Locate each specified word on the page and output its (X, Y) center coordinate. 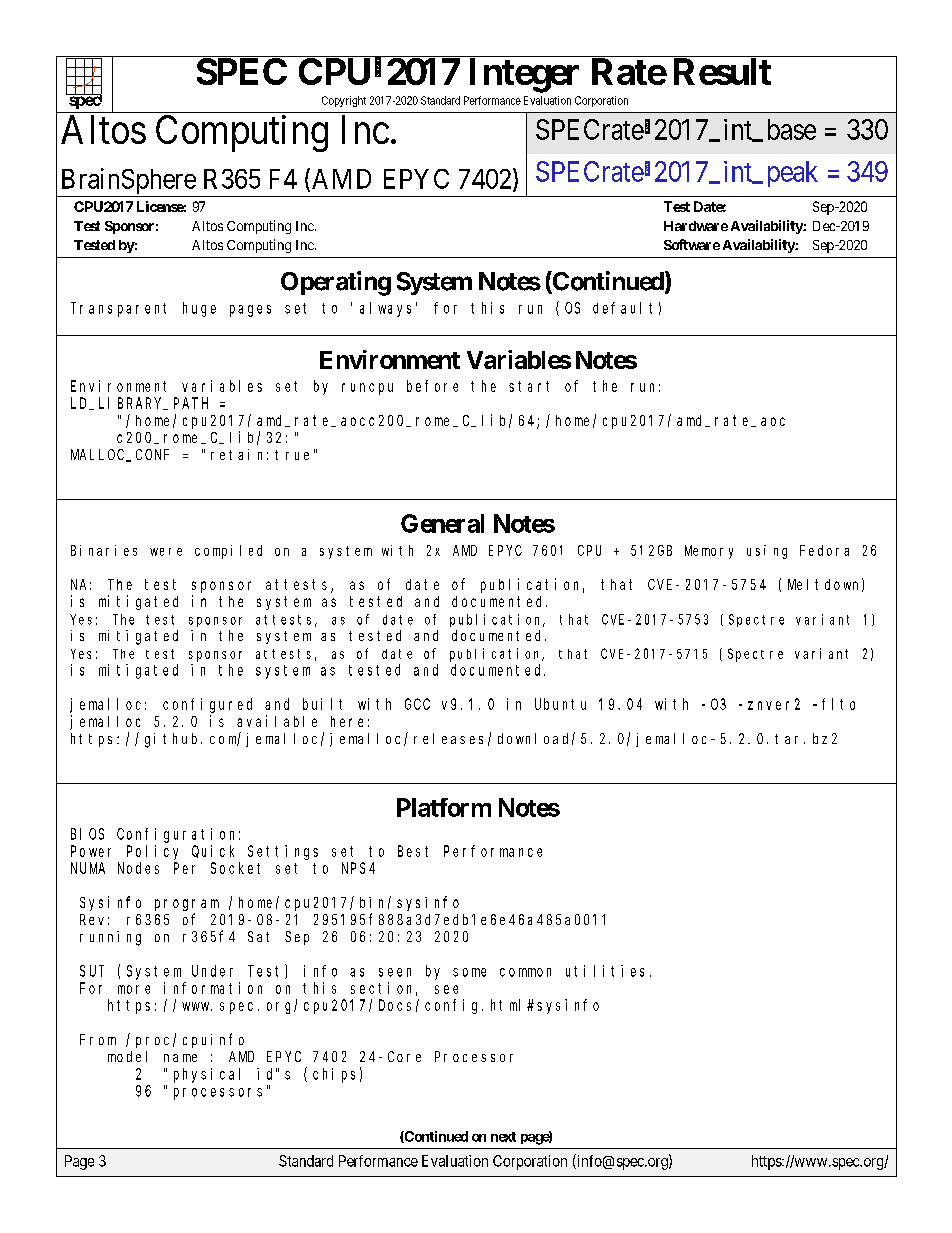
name (180, 1058)
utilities (605, 971)
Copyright (344, 101)
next (503, 1137)
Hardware (696, 226)
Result (722, 71)
